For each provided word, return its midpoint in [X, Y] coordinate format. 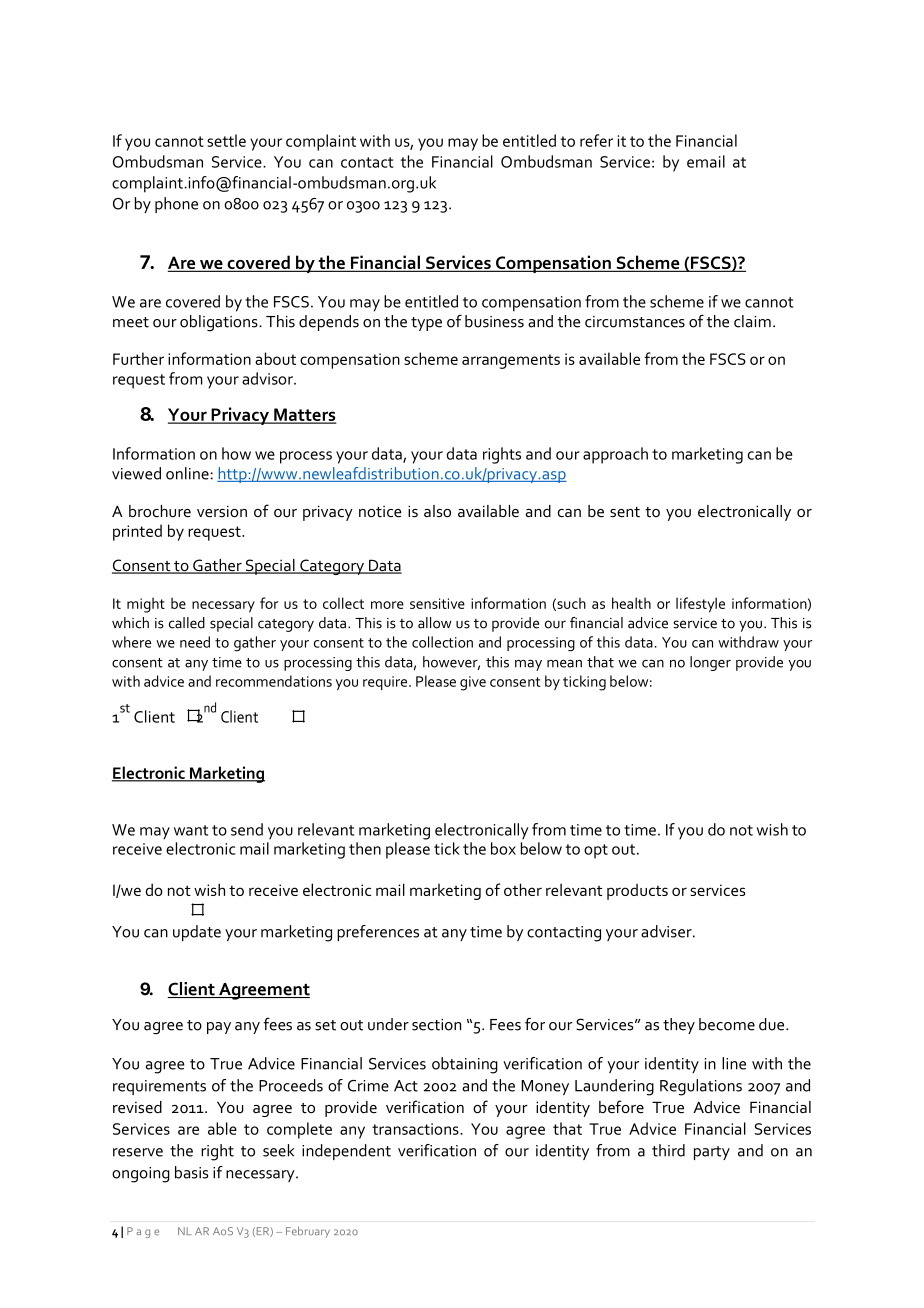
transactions [416, 1129]
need [195, 642]
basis [191, 1172]
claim [752, 321]
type [426, 324]
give [473, 683]
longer [710, 663]
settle [226, 140]
